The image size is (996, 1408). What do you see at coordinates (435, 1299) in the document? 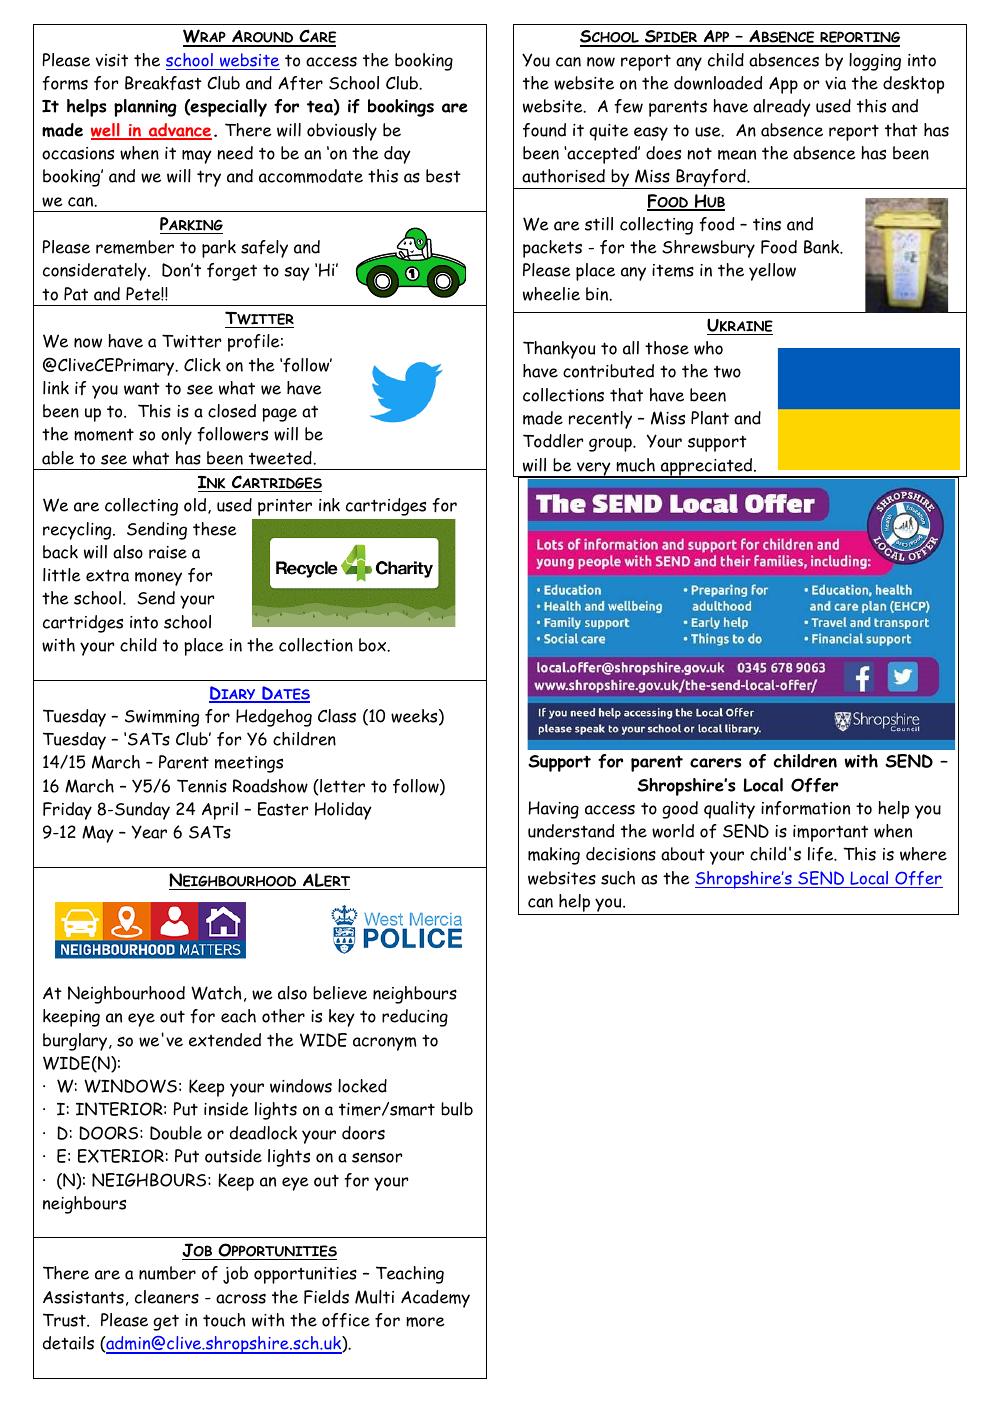
I see `Academy` at bounding box center [435, 1299].
